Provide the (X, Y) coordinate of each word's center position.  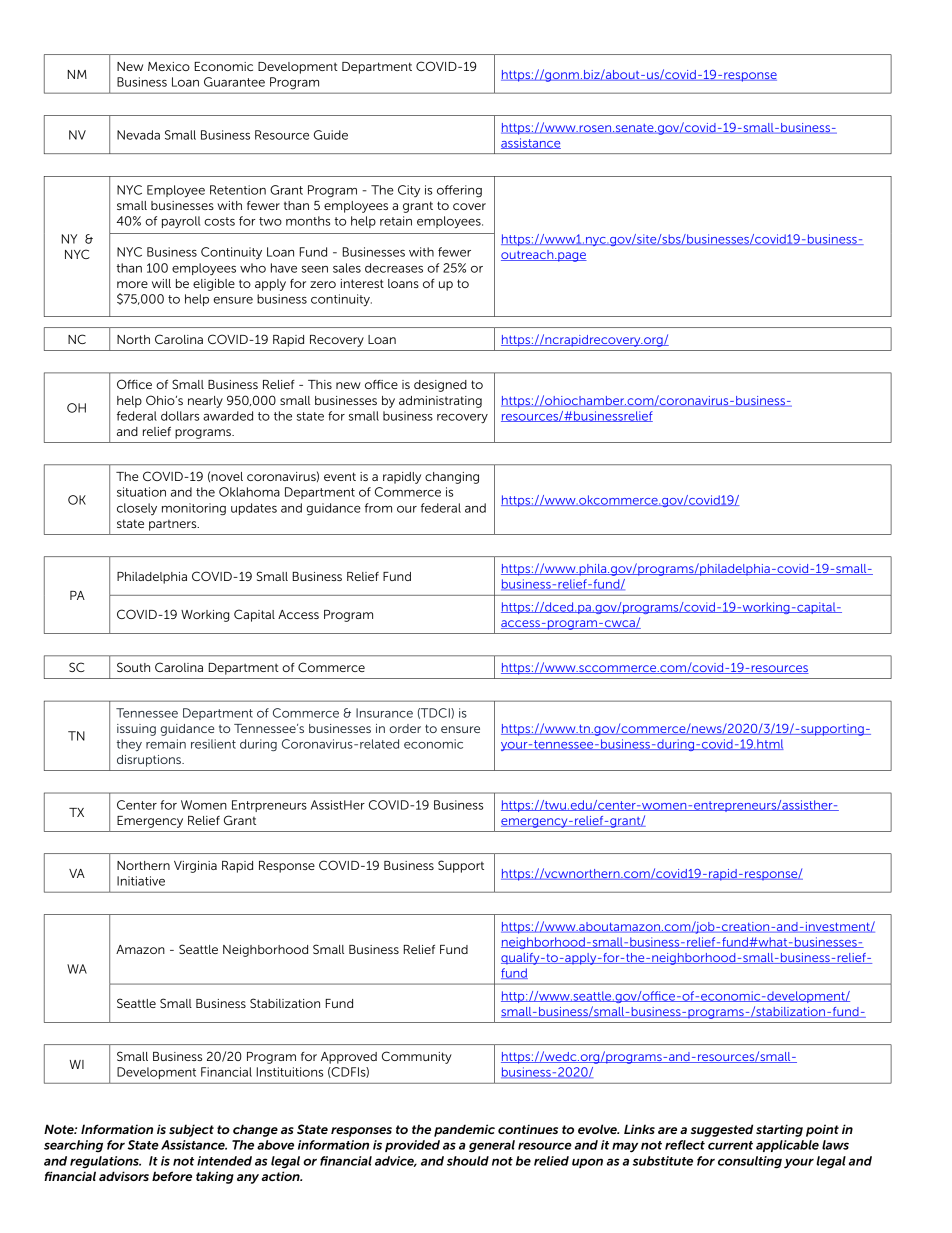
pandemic (464, 1130)
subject (191, 1130)
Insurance (384, 713)
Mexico (169, 66)
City (409, 191)
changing (452, 478)
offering (459, 191)
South (133, 667)
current (730, 1145)
